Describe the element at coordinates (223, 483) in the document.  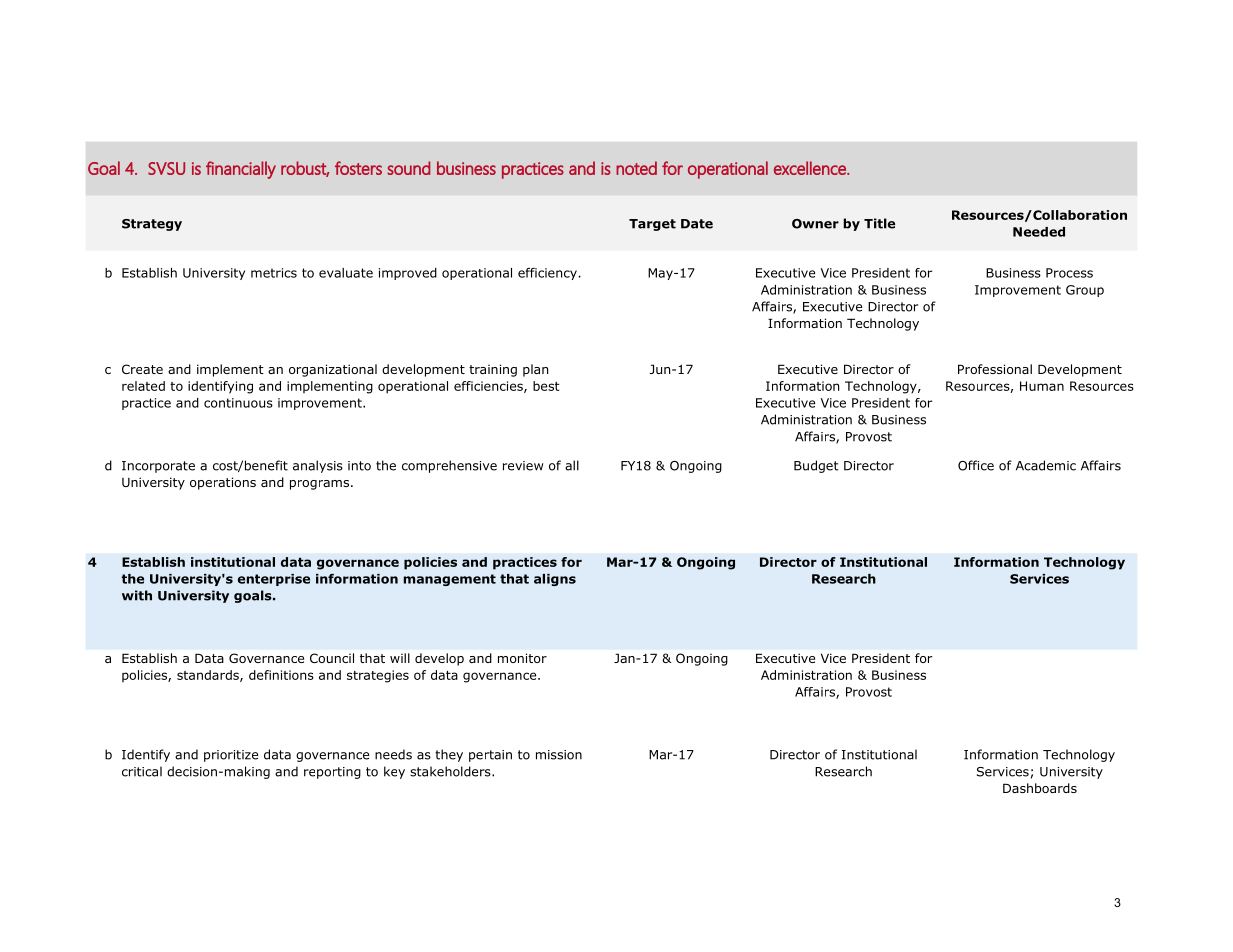
I see `operations` at that location.
